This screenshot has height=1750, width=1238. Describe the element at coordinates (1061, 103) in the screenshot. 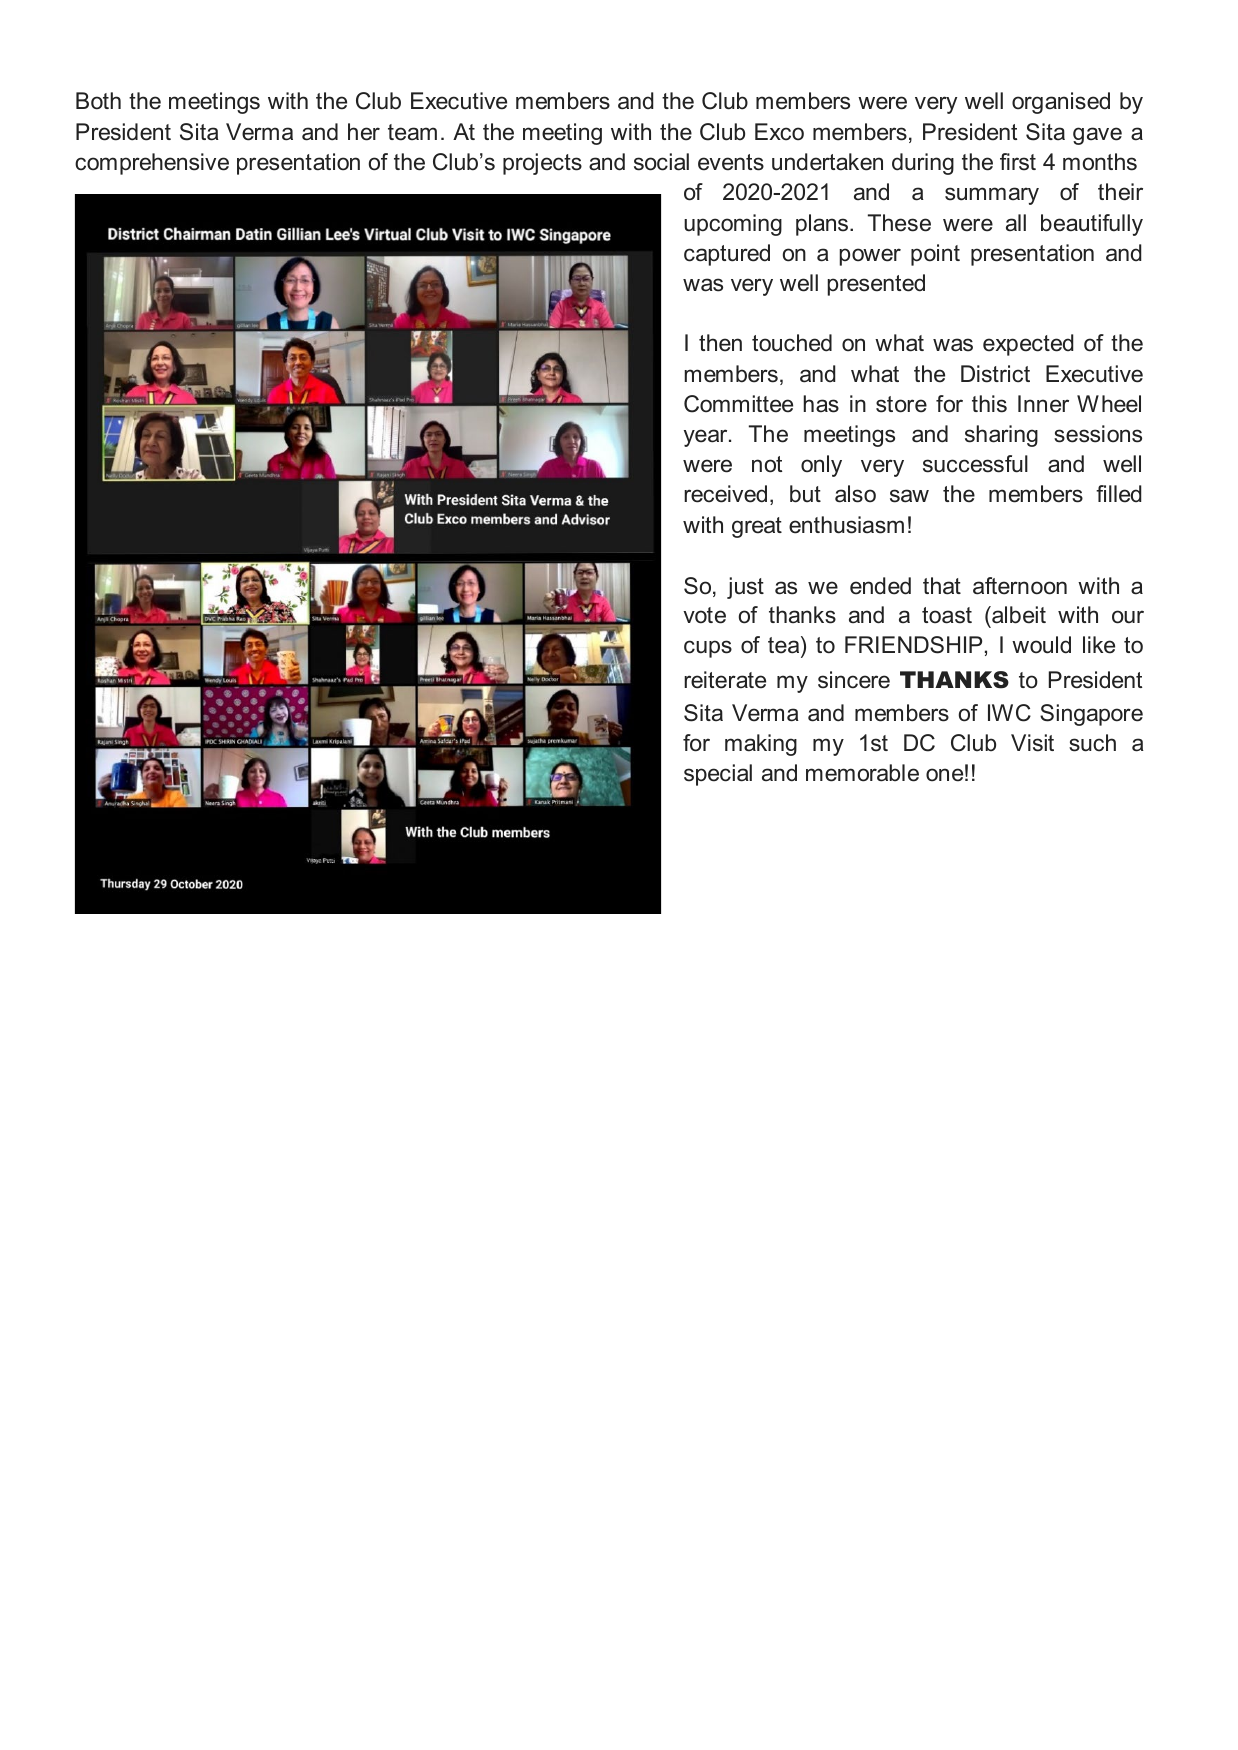

I see `organised` at that location.
